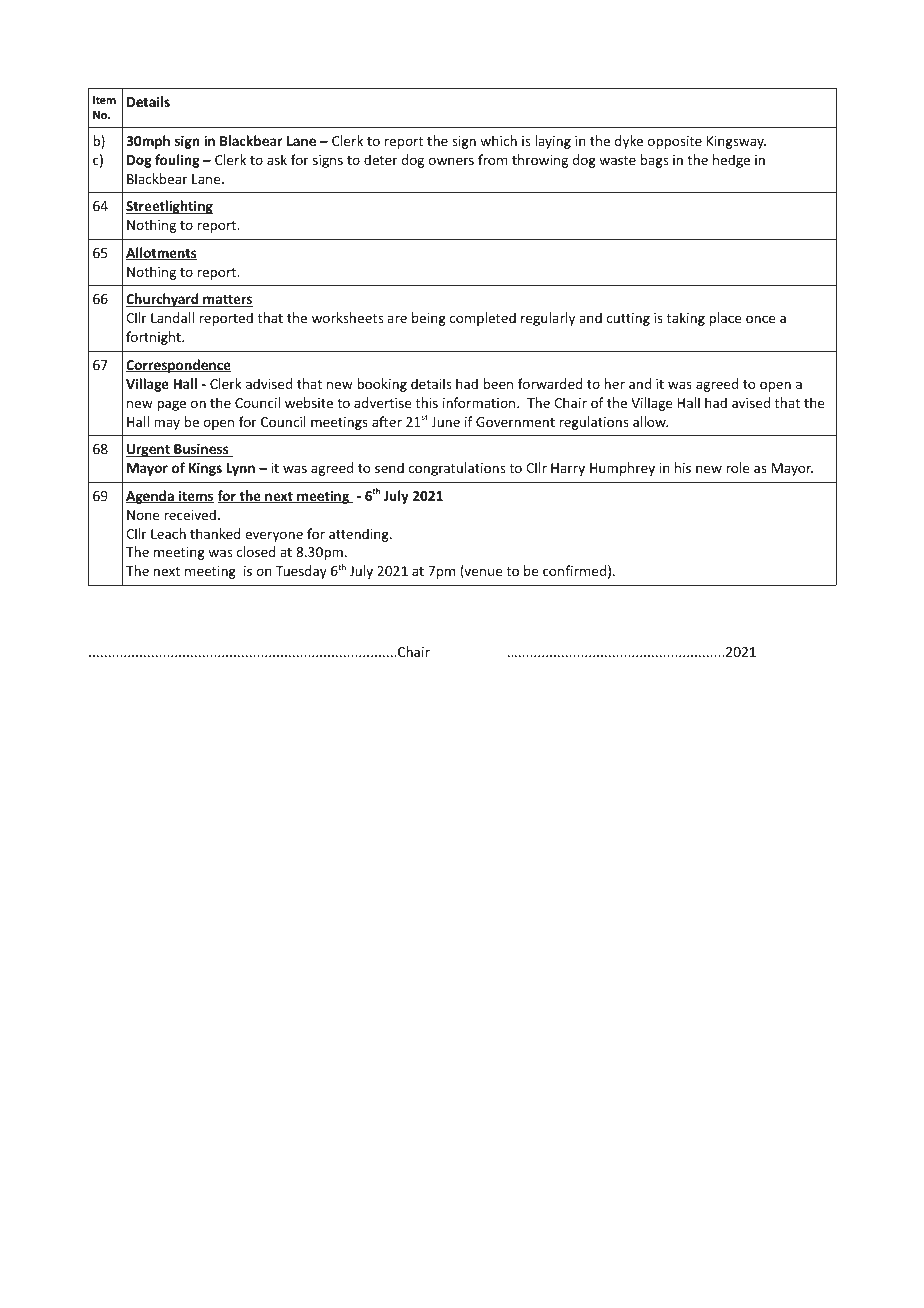 This screenshot has height=1308, width=924. I want to click on closed, so click(256, 551).
